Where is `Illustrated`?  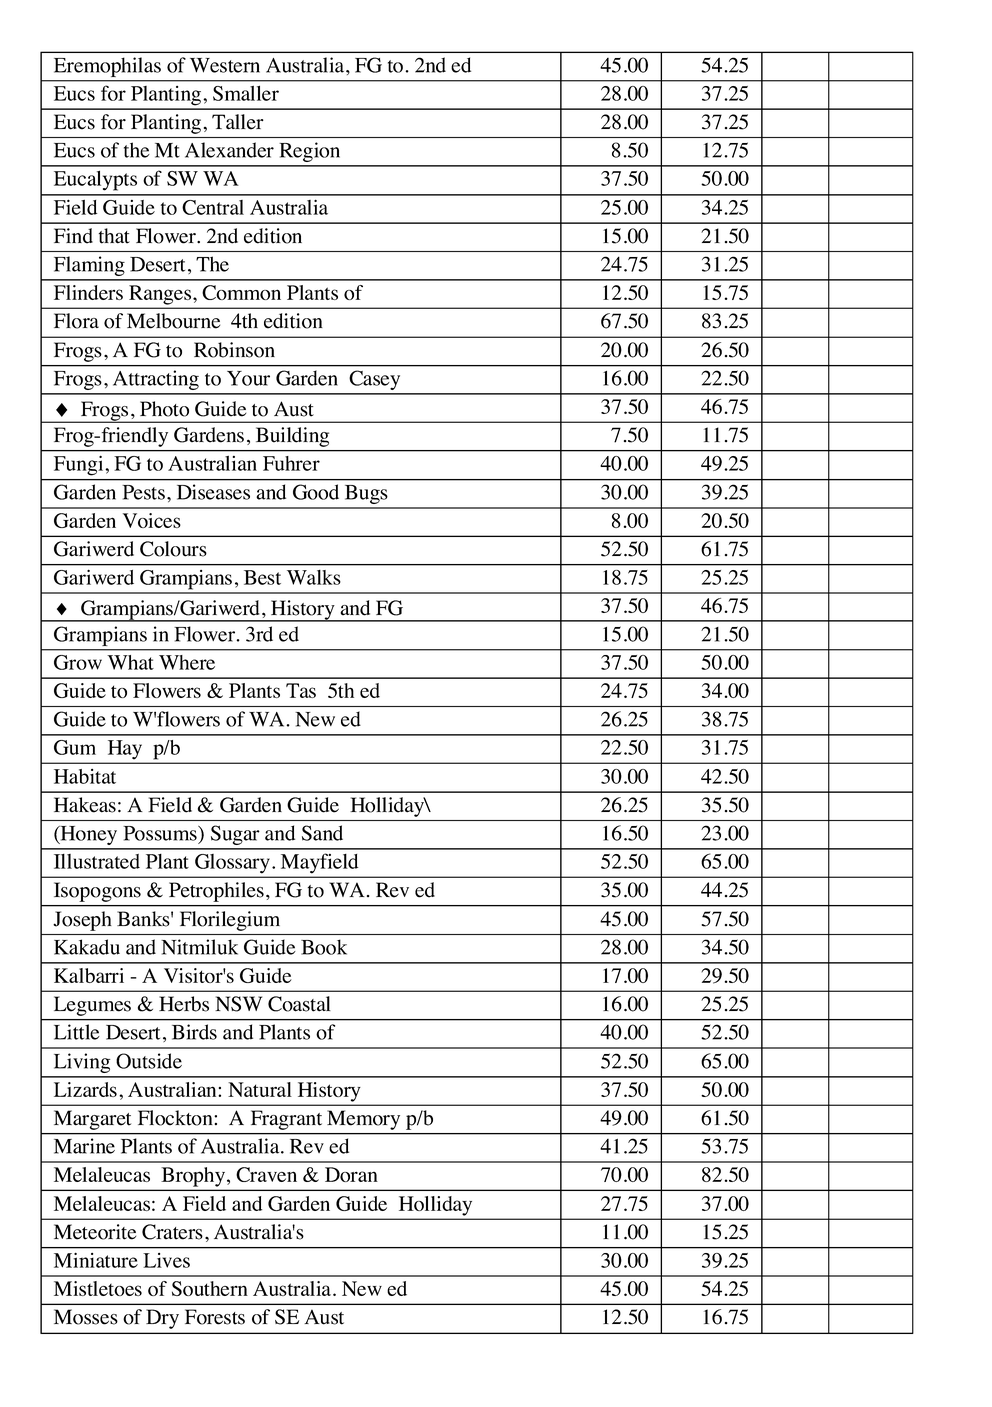
Illustrated is located at coordinates (97, 861).
